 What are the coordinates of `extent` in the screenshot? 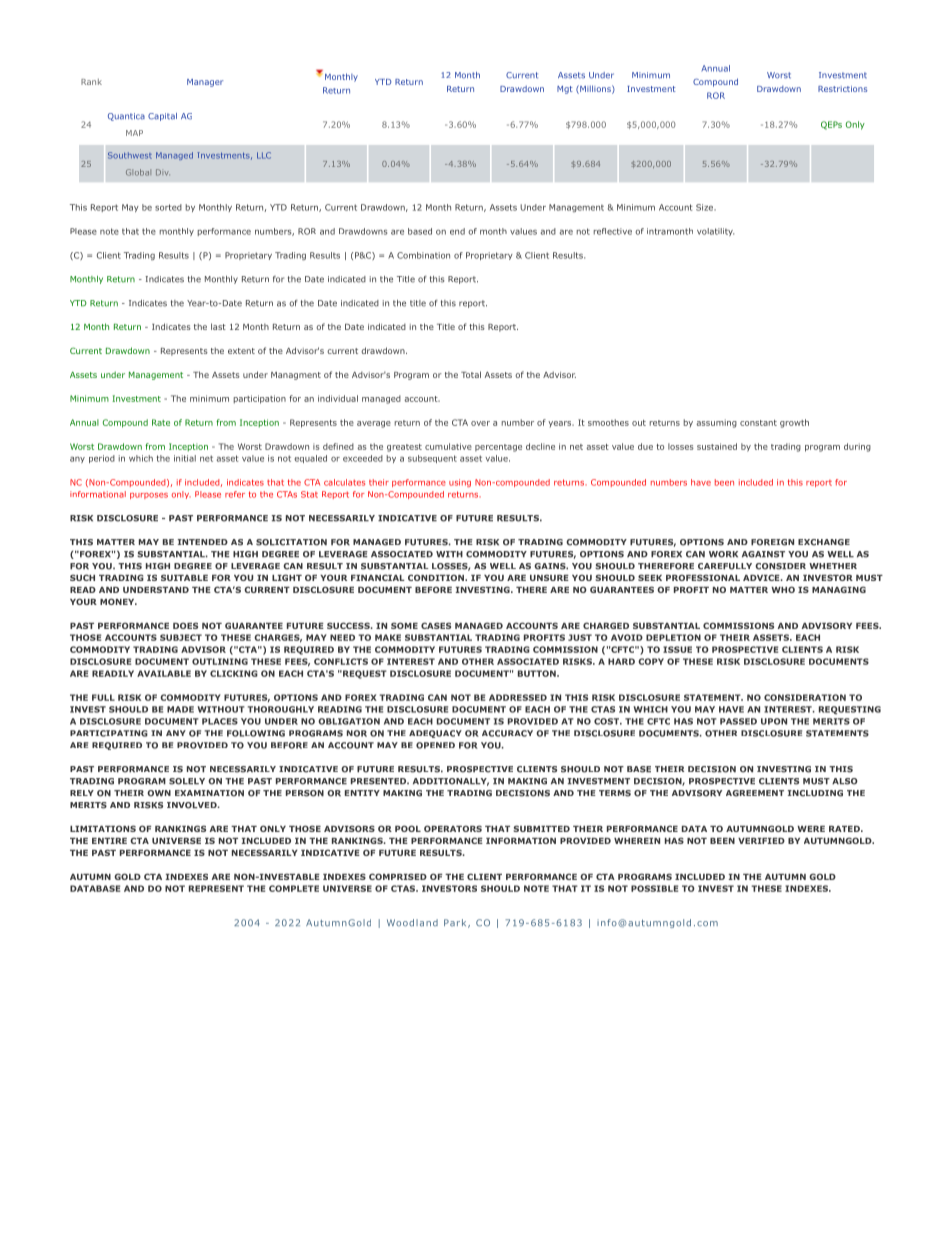 It's located at (241, 351).
